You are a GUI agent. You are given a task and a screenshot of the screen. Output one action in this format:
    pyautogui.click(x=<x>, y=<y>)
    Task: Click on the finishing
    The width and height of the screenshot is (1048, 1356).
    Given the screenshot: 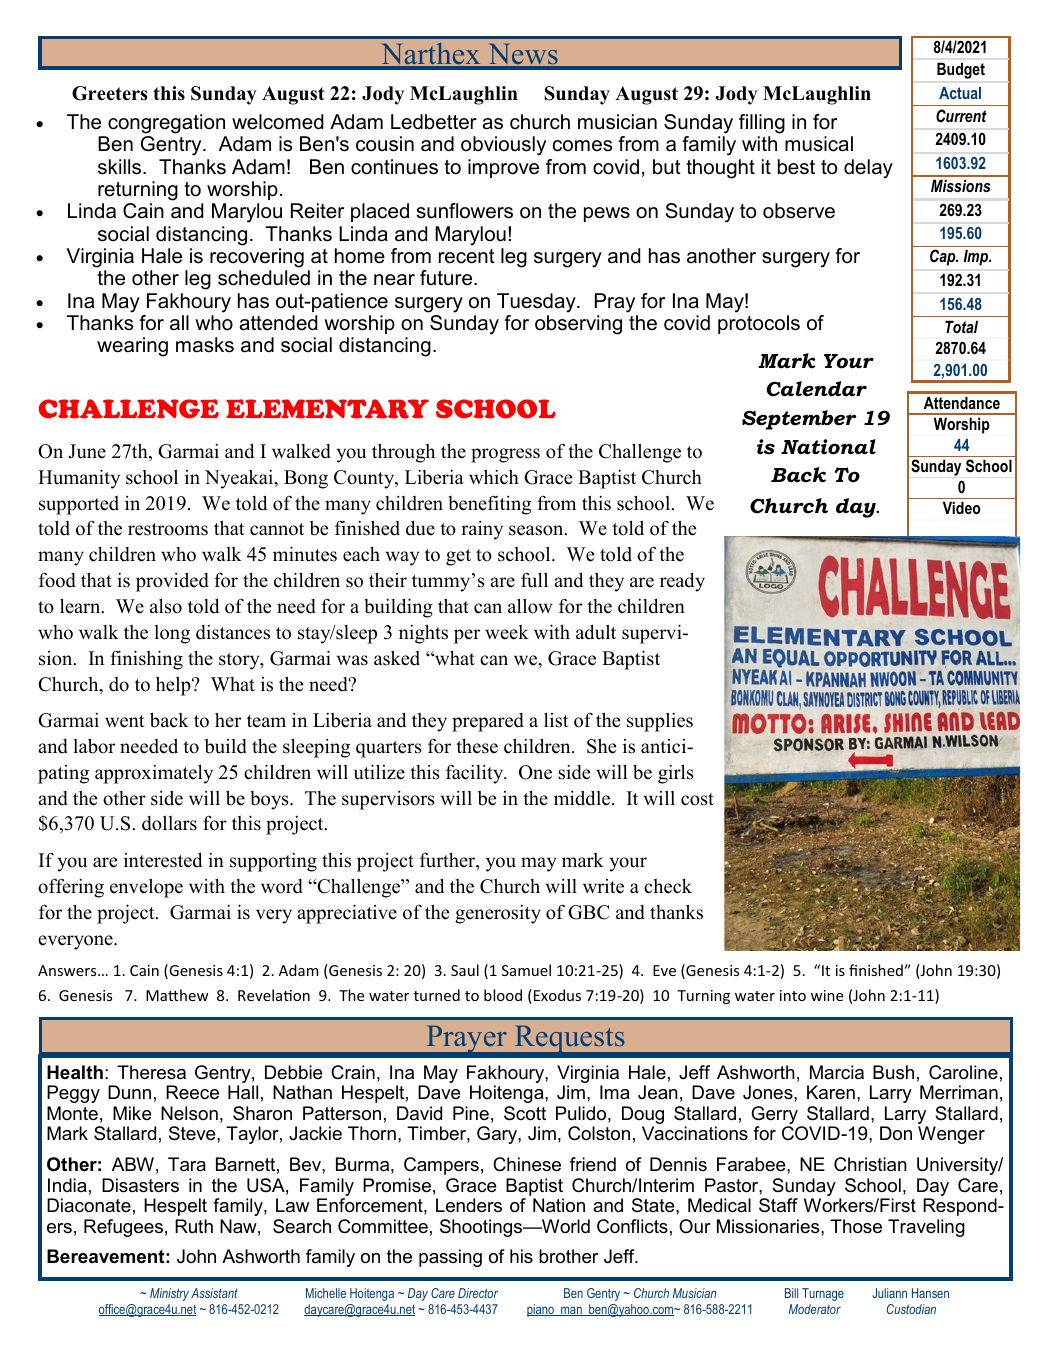 What is the action you would take?
    pyautogui.click(x=146, y=660)
